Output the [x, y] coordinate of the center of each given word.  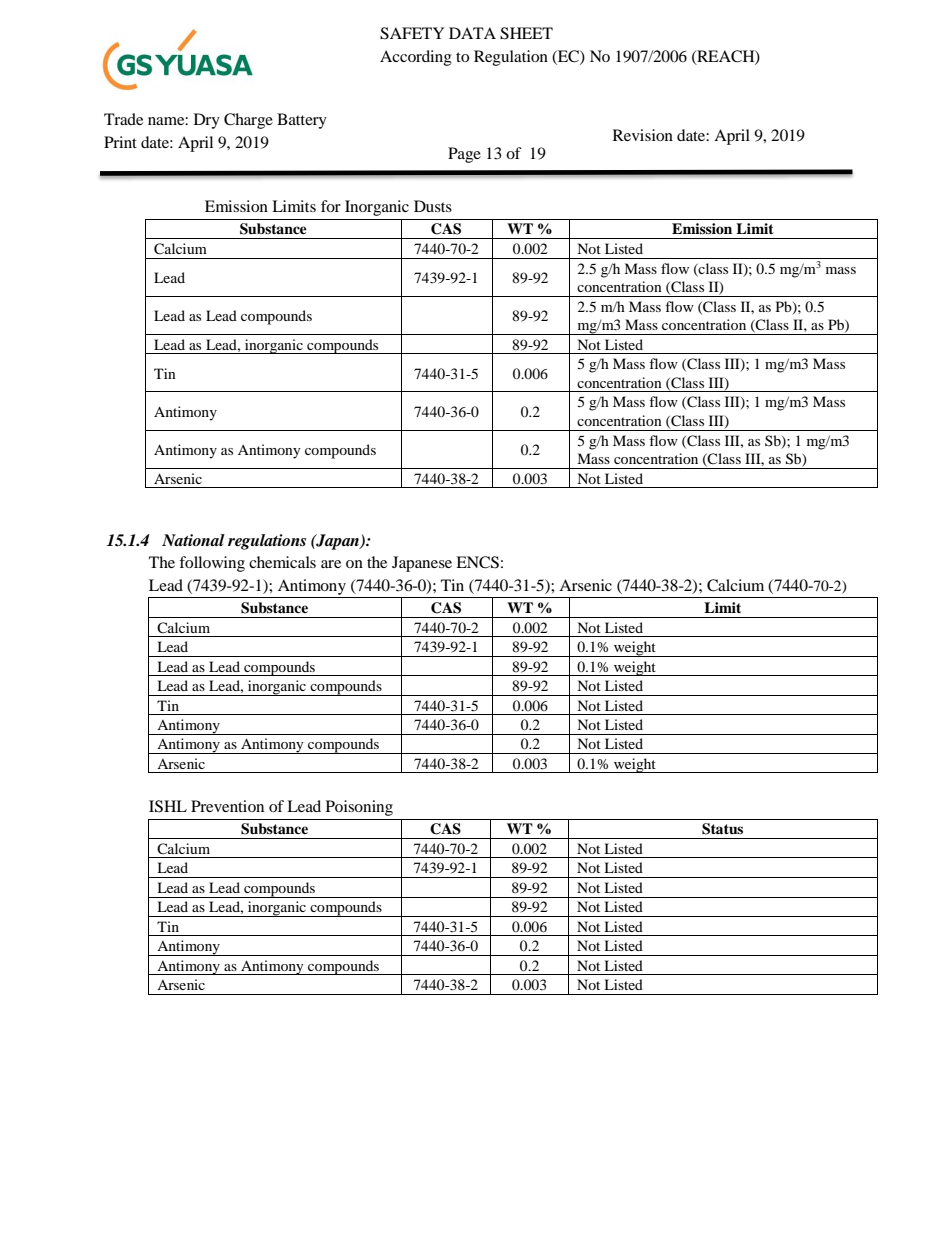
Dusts [433, 206]
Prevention [227, 806]
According [416, 58]
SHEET [526, 33]
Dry [207, 121]
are [331, 564]
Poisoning [359, 808]
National [193, 540]
